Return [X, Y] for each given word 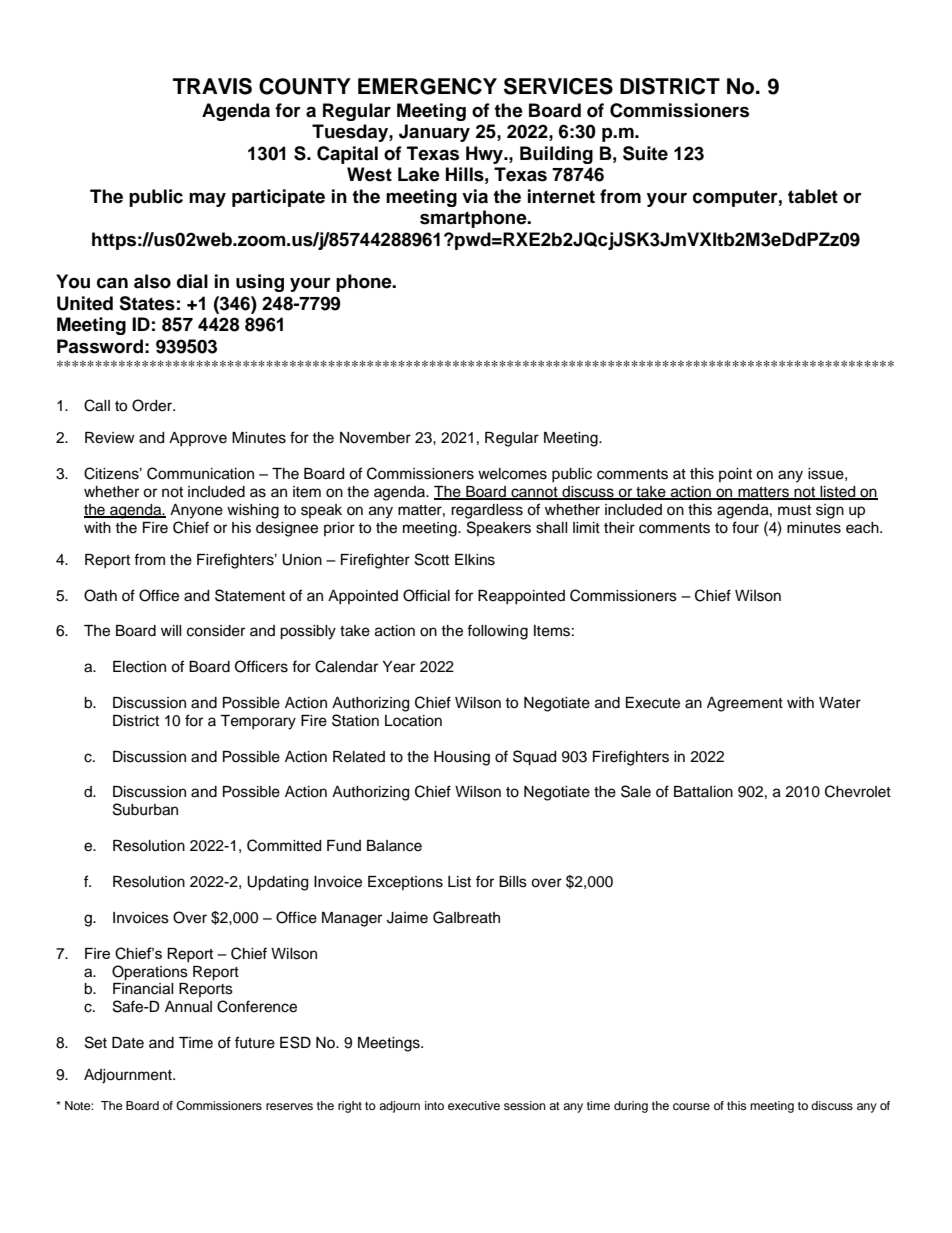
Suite [645, 153]
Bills [513, 882]
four [745, 527]
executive [474, 1105]
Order [153, 405]
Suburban [145, 809]
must [794, 510]
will [171, 630]
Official [426, 595]
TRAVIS [212, 86]
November [375, 438]
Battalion [703, 792]
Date [128, 1043]
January [434, 133]
